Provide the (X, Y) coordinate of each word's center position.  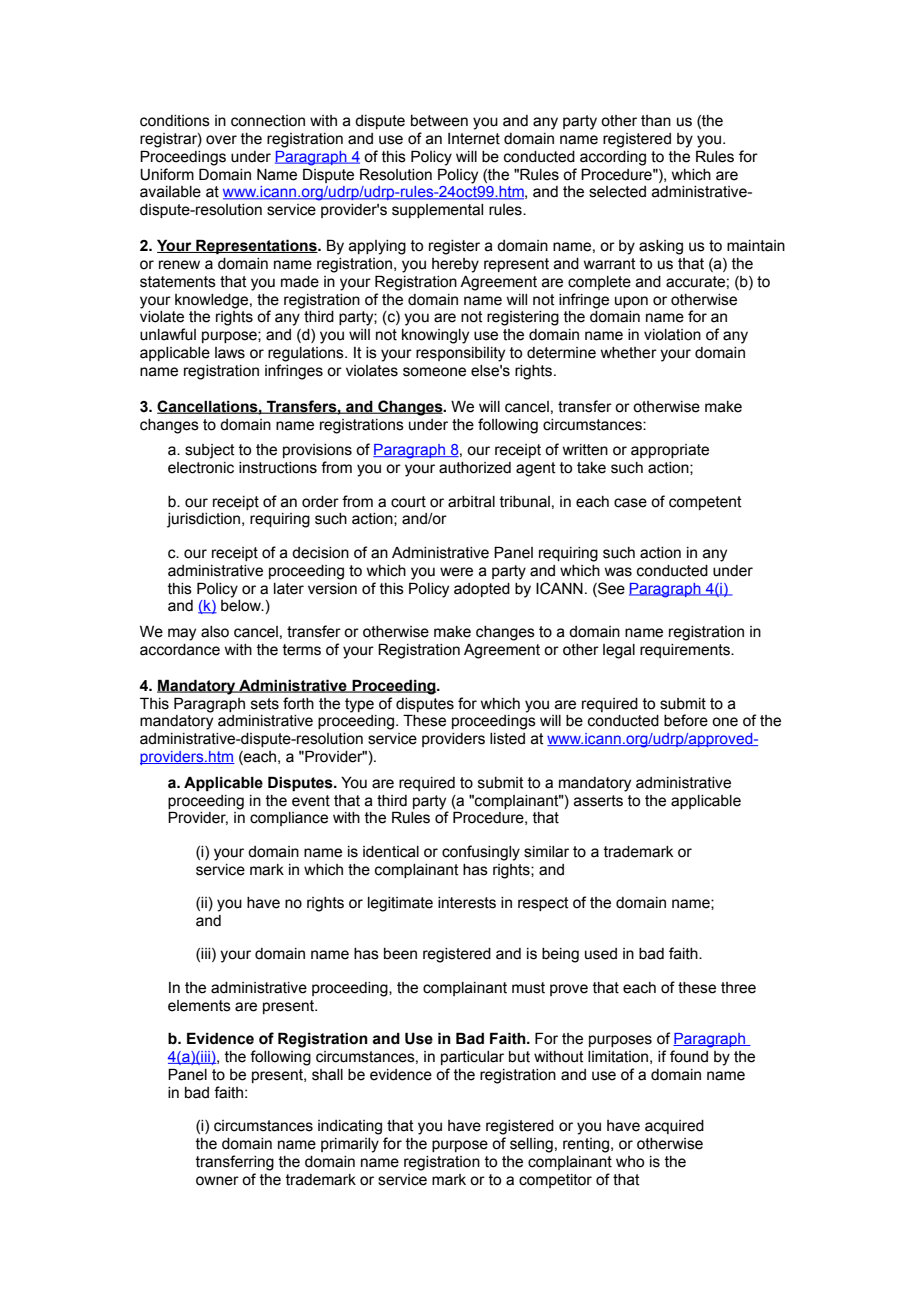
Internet (474, 139)
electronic (201, 468)
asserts (598, 801)
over (221, 140)
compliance (289, 819)
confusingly (481, 853)
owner (217, 1181)
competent (705, 503)
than (656, 121)
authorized (475, 468)
